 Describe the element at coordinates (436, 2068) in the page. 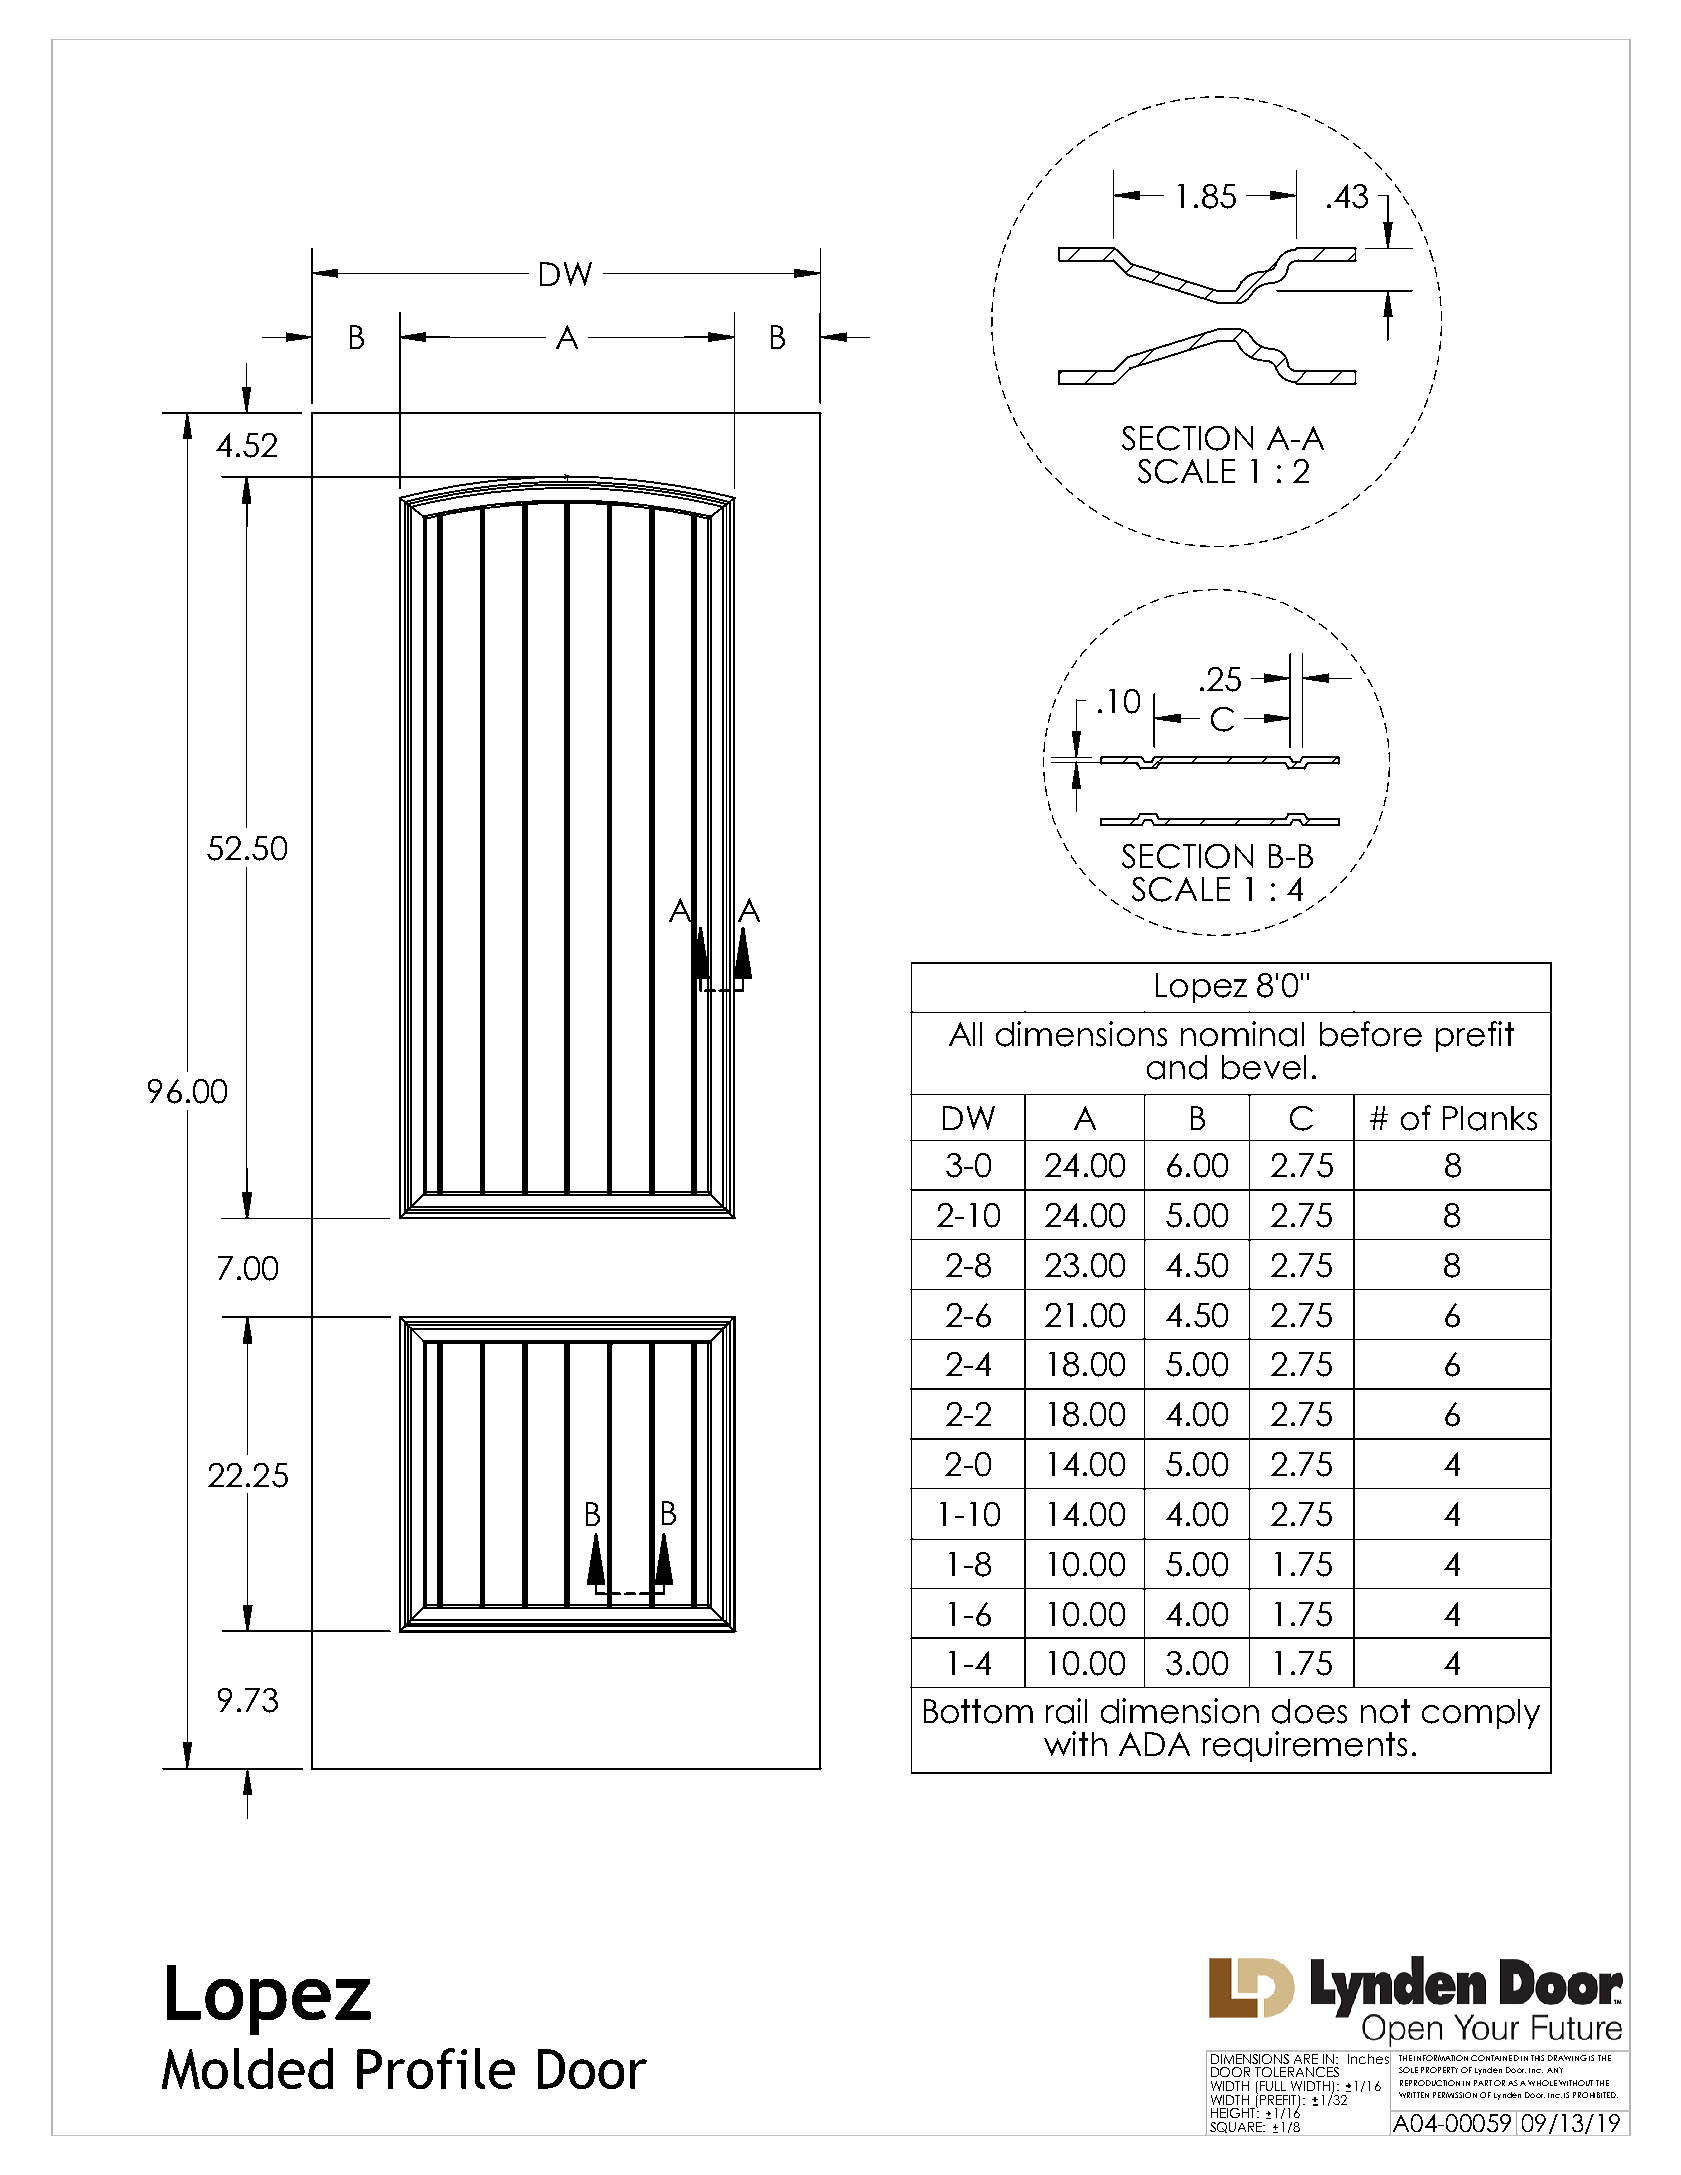

I see `Profile` at that location.
